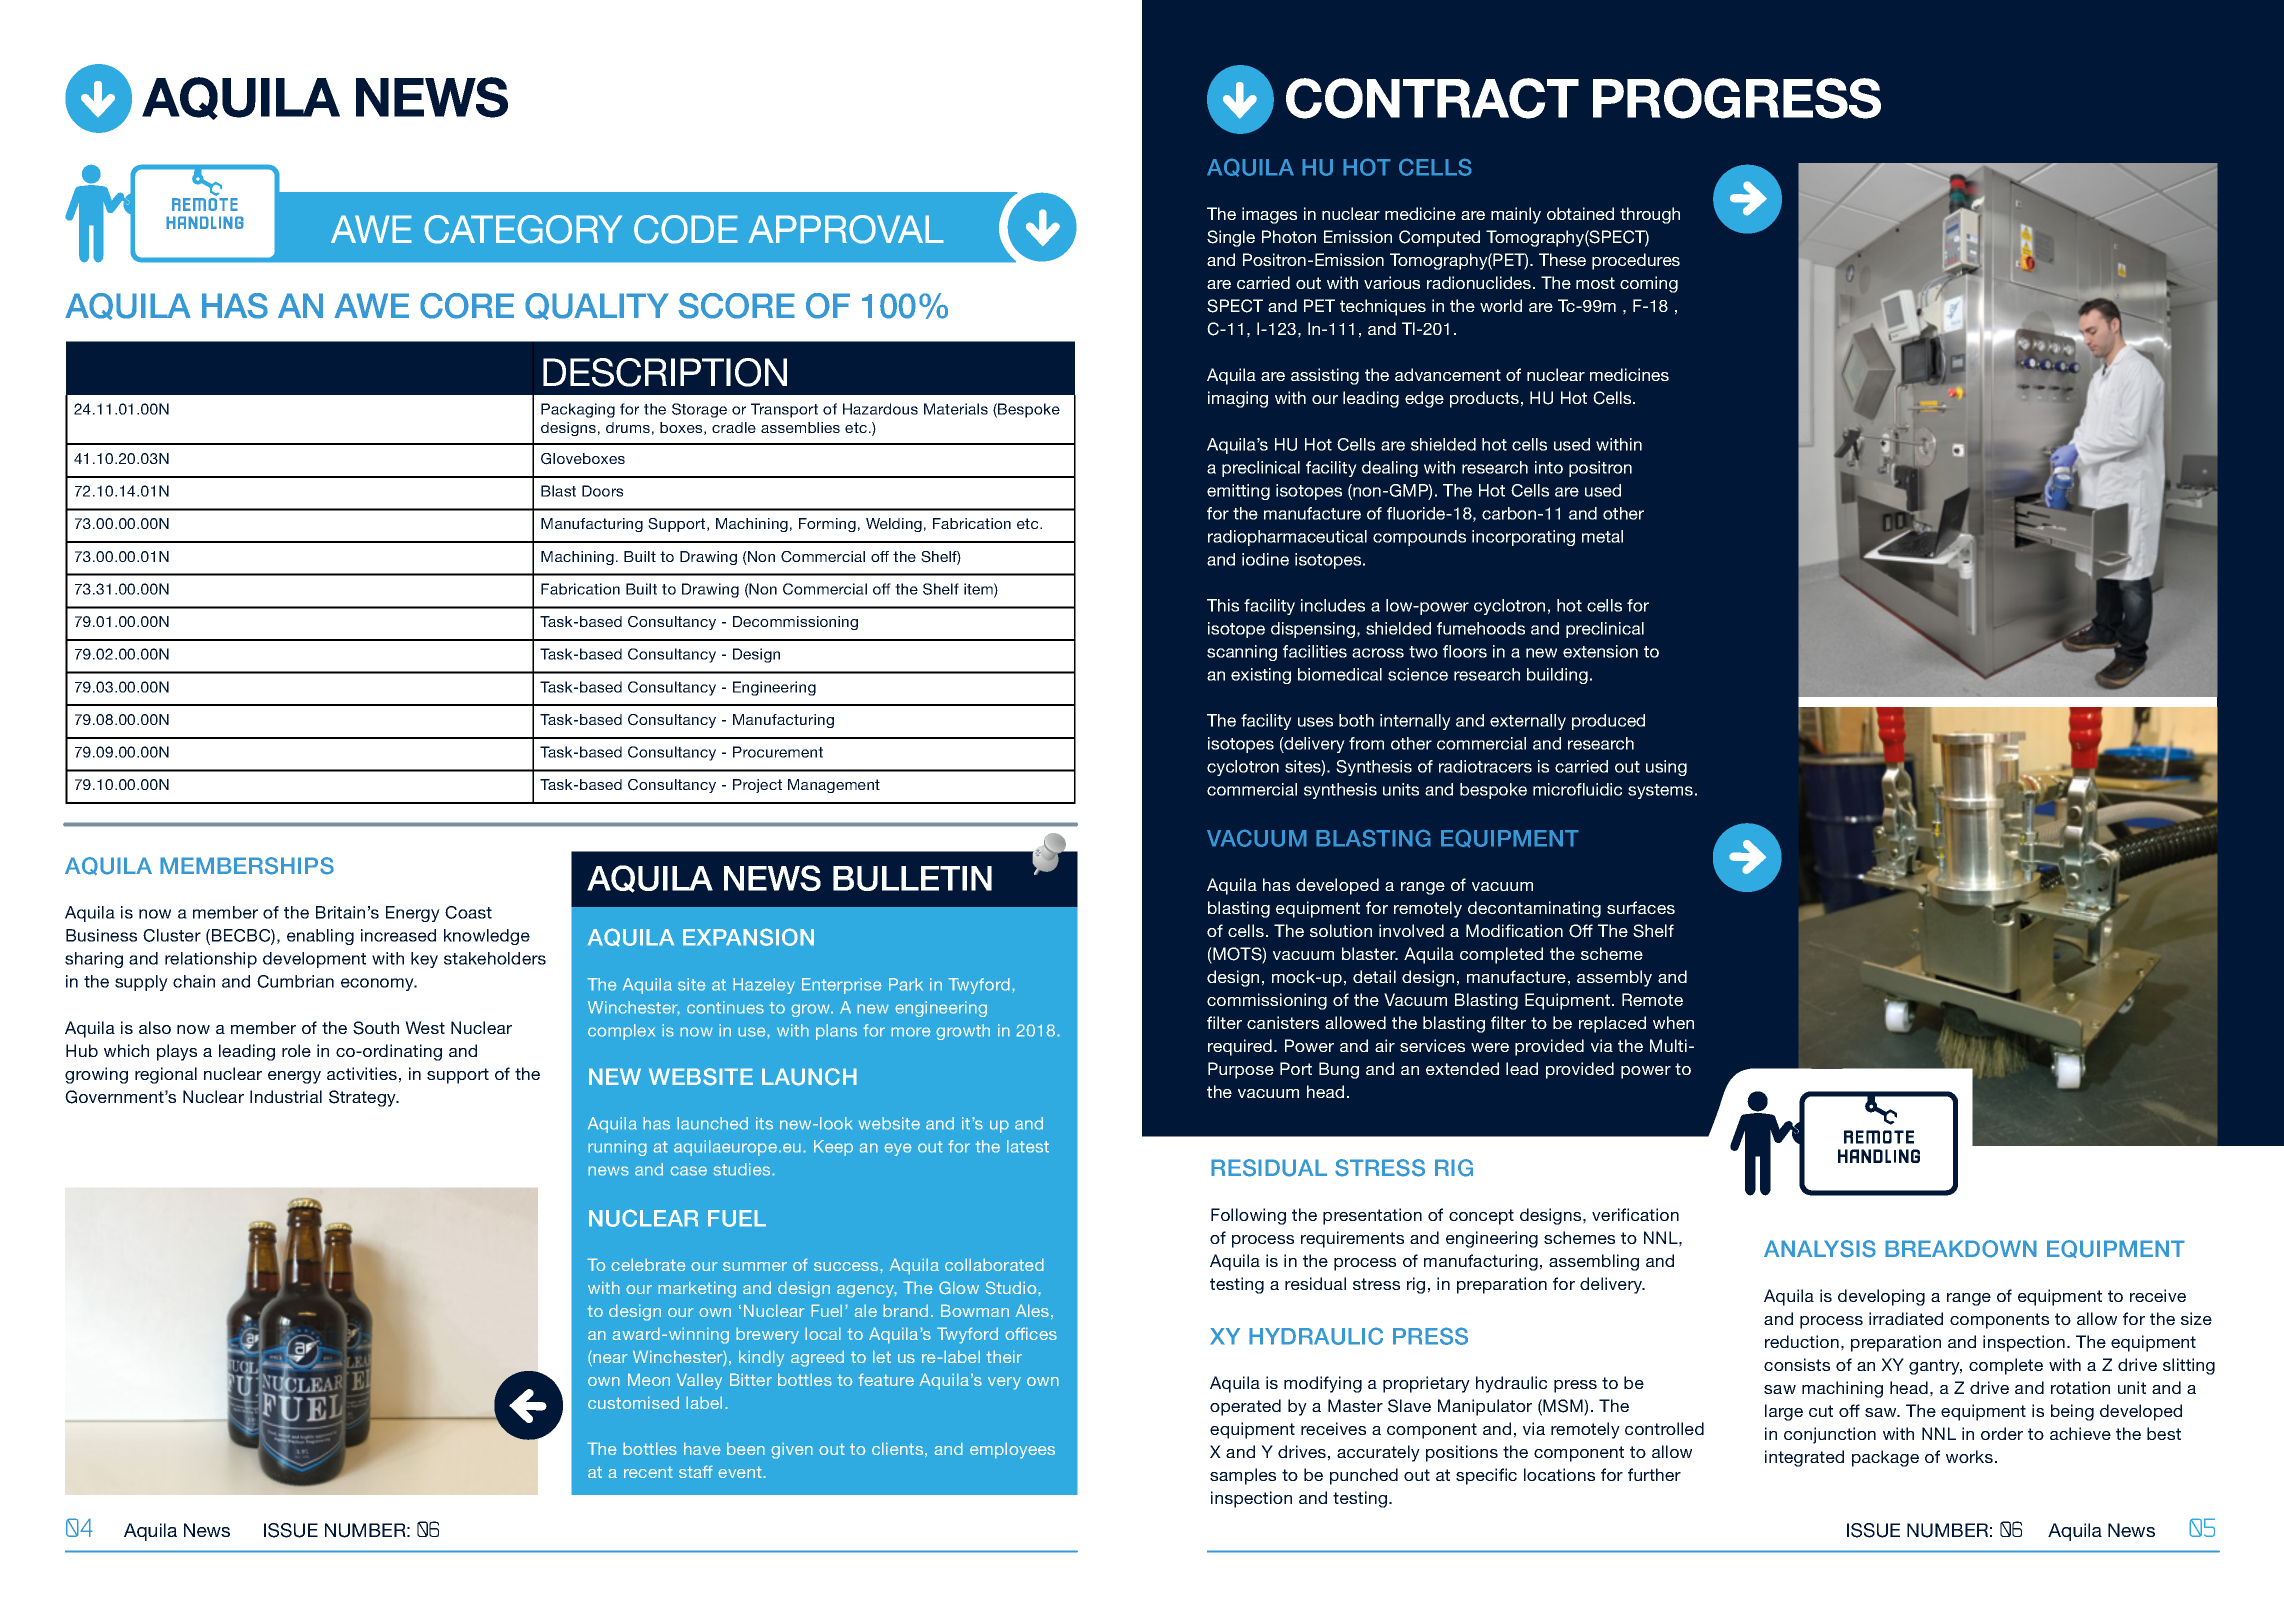  Describe the element at coordinates (523, 229) in the page. I see `CATEGORY` at that location.
